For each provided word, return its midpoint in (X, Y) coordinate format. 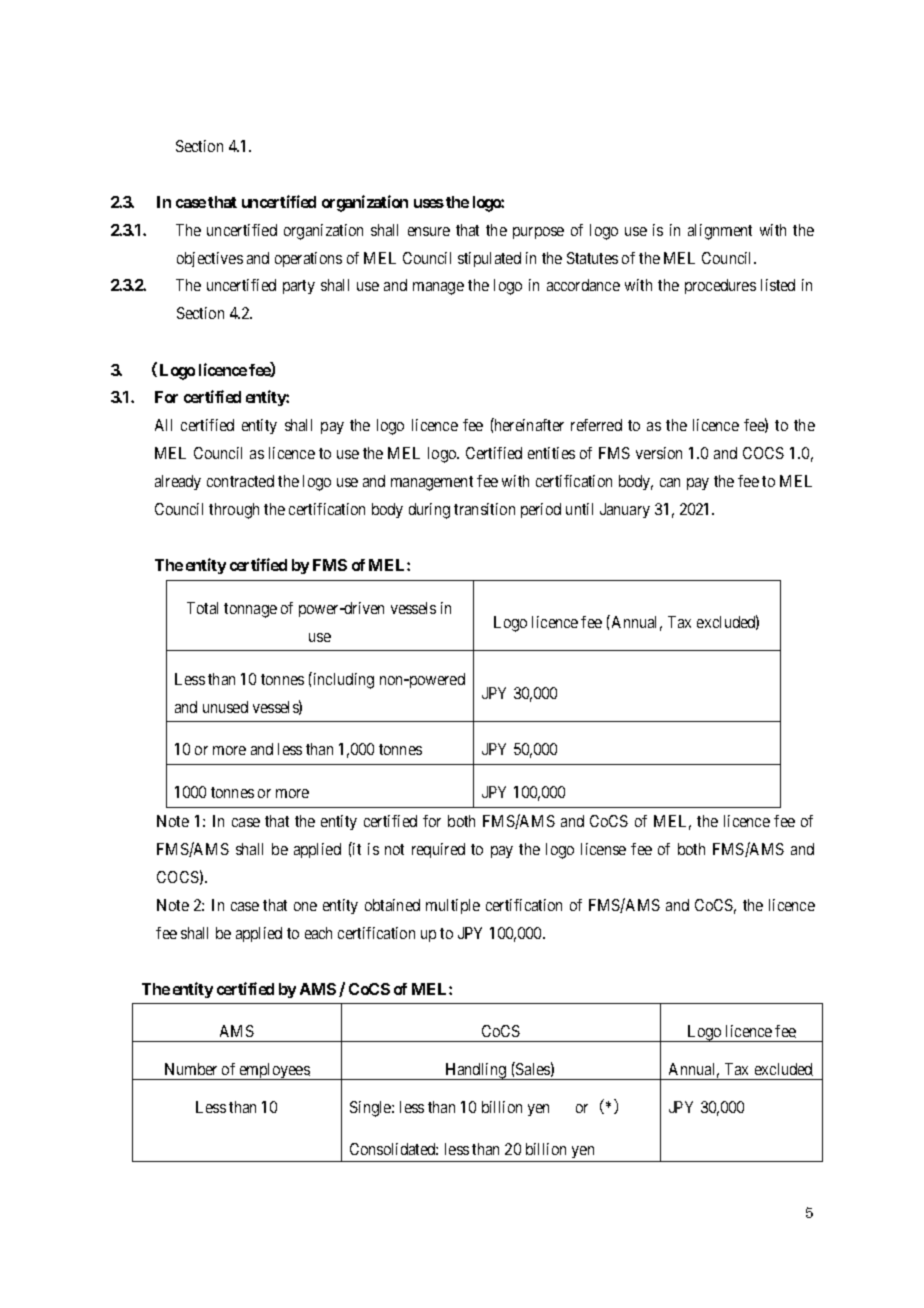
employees (274, 1071)
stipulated (489, 259)
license (603, 849)
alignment (720, 232)
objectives (210, 259)
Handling (476, 1071)
